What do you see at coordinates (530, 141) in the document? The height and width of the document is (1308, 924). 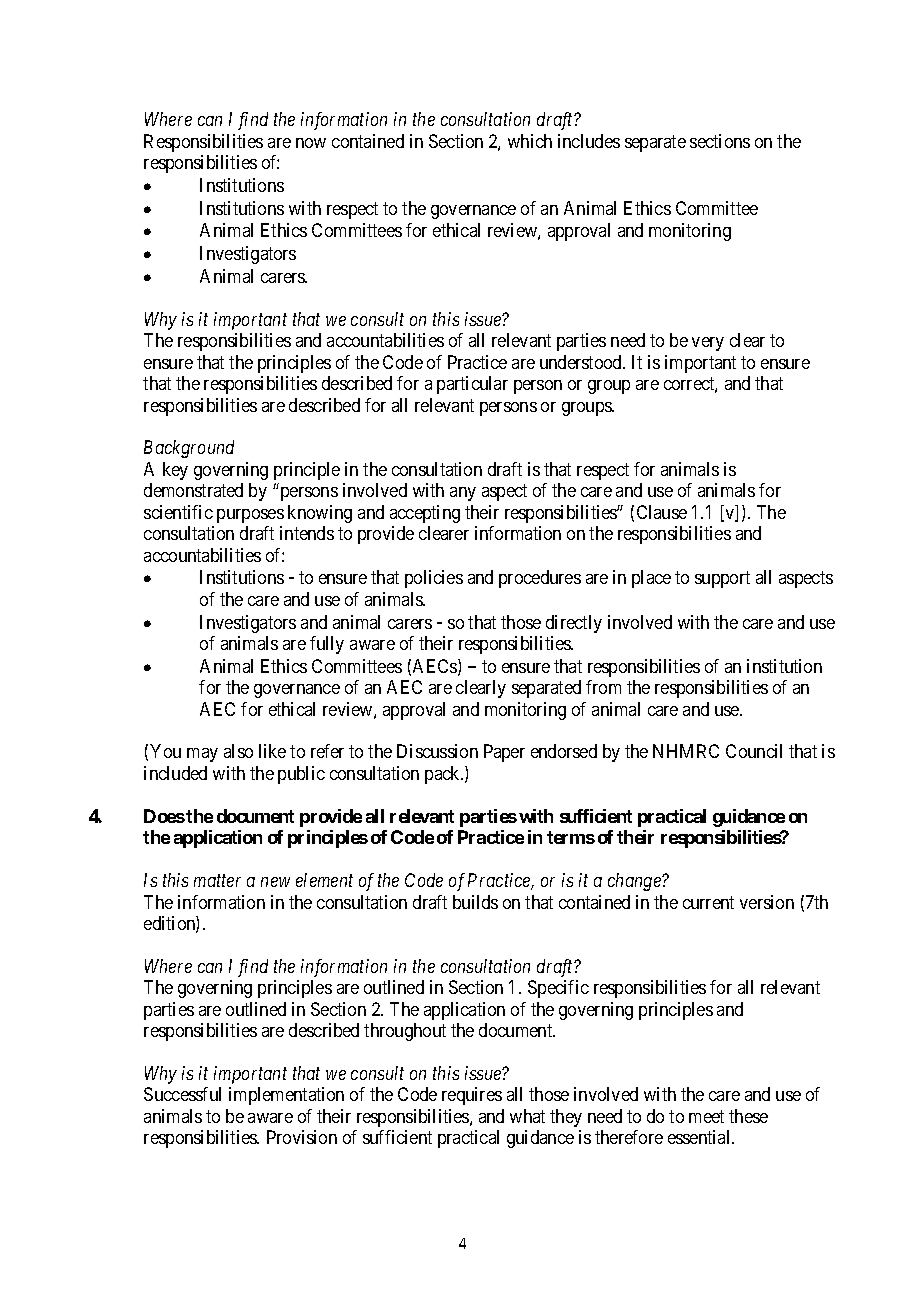 I see `which` at bounding box center [530, 141].
